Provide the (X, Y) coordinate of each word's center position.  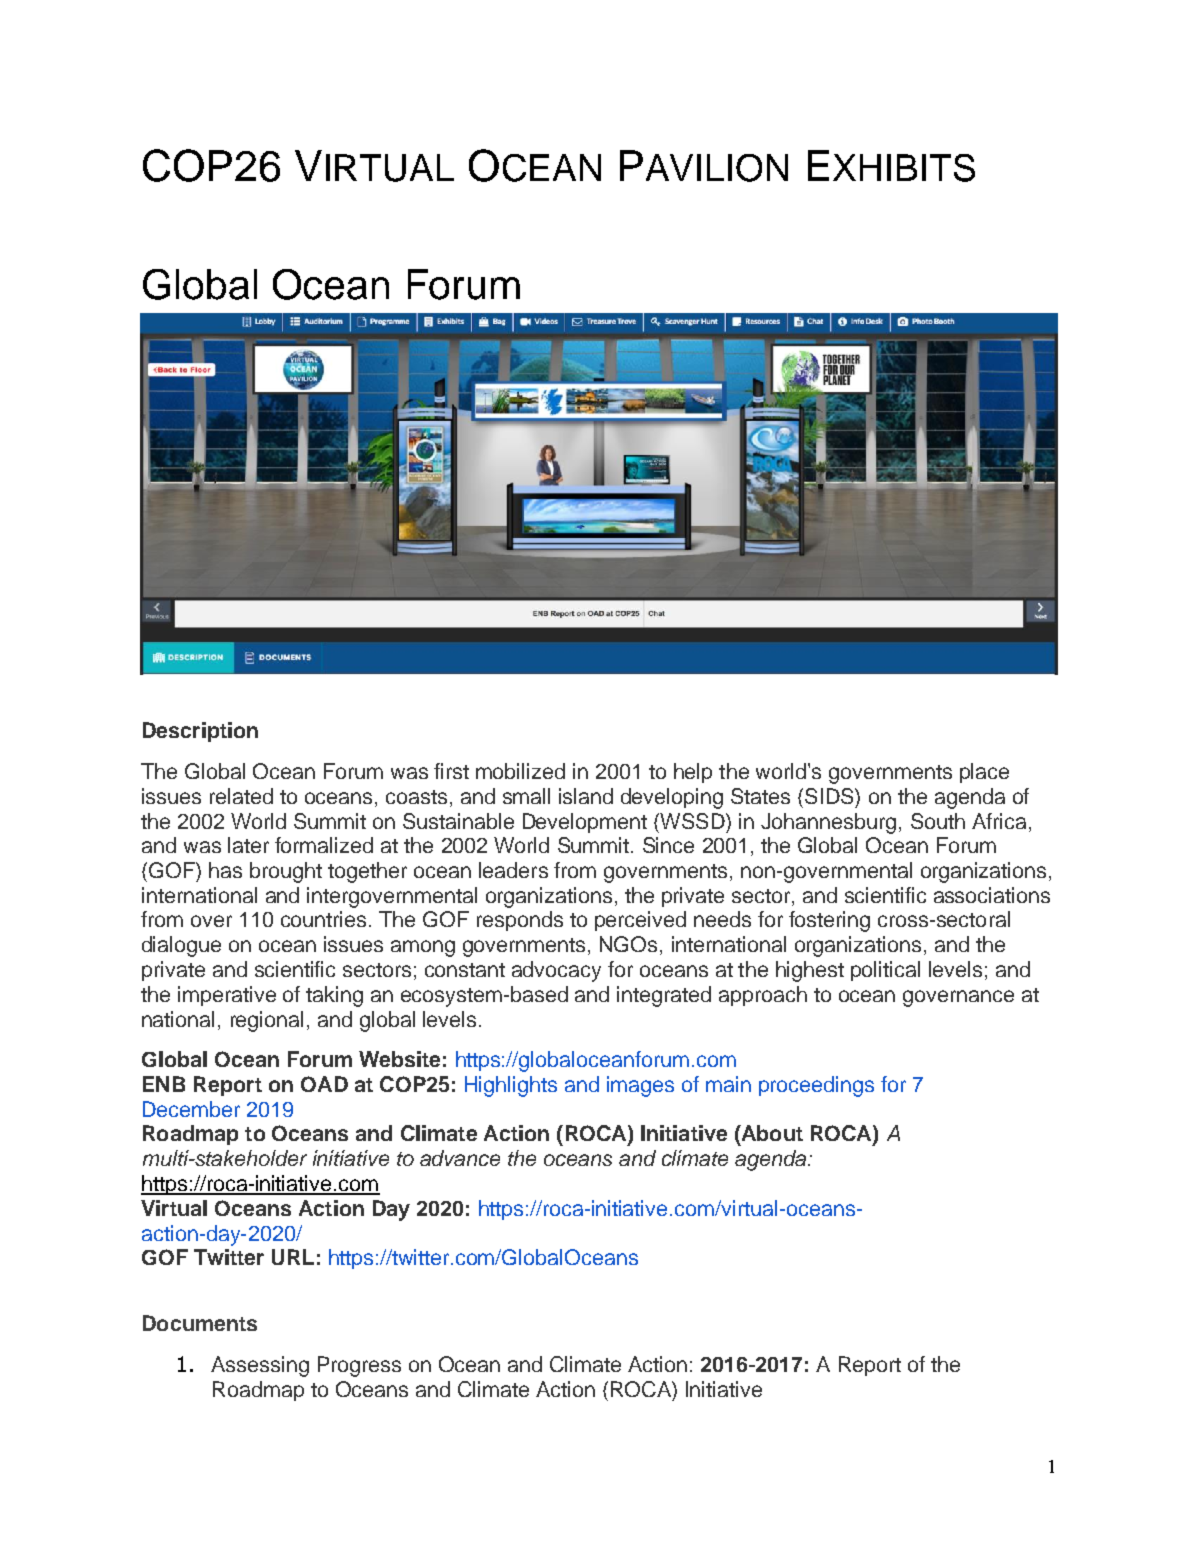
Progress (359, 1366)
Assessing (260, 1366)
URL (293, 1257)
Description (200, 732)
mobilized (520, 771)
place (984, 773)
